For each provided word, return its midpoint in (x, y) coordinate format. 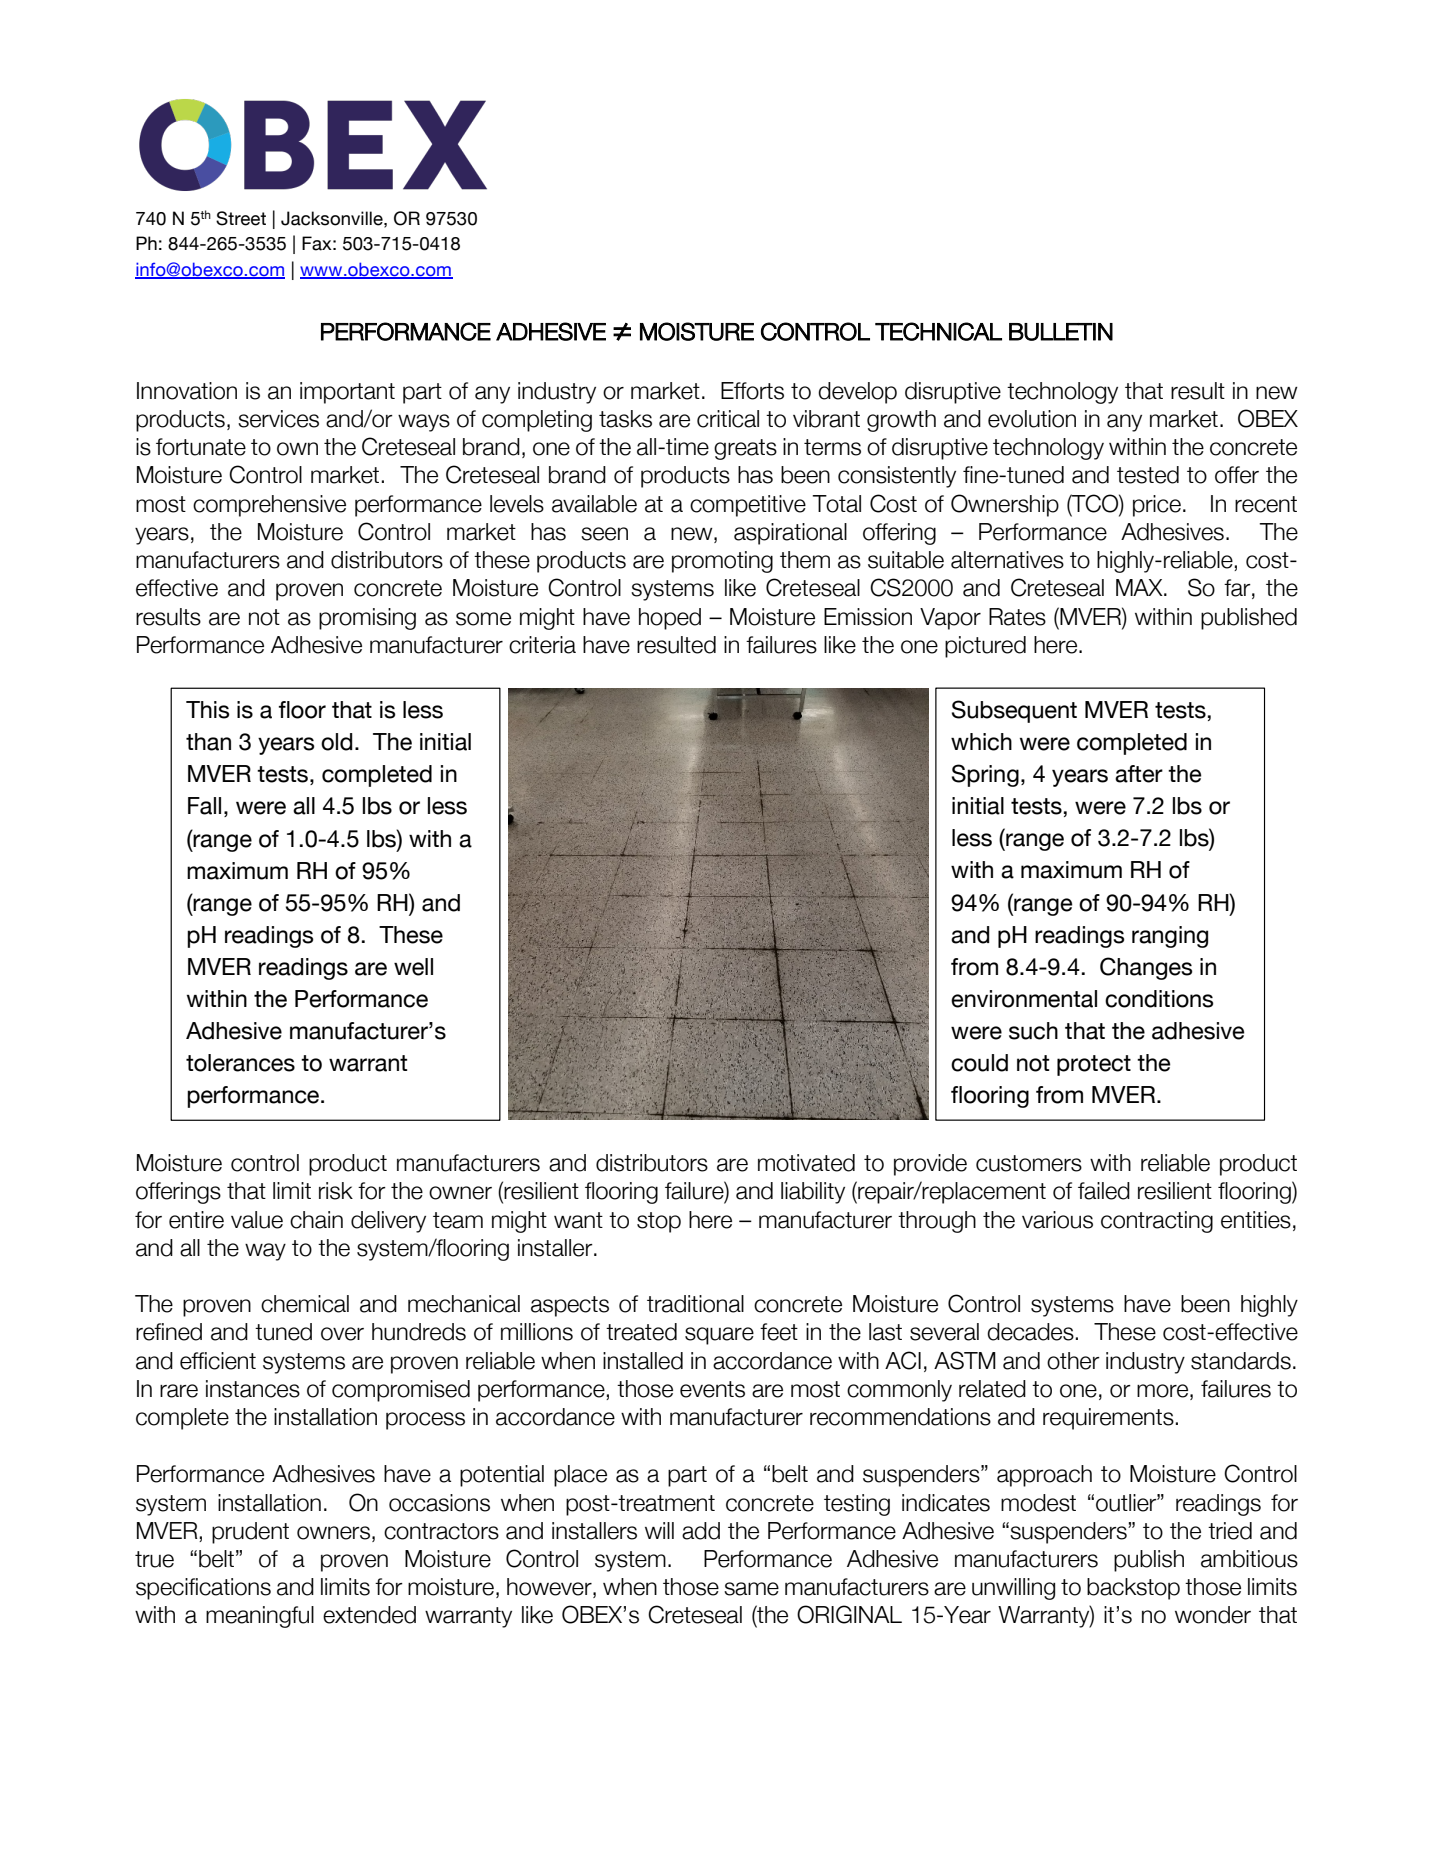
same (751, 1589)
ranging (1170, 937)
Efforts (752, 391)
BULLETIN (1061, 332)
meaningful (260, 1617)
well (413, 967)
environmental (1024, 999)
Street (241, 218)
